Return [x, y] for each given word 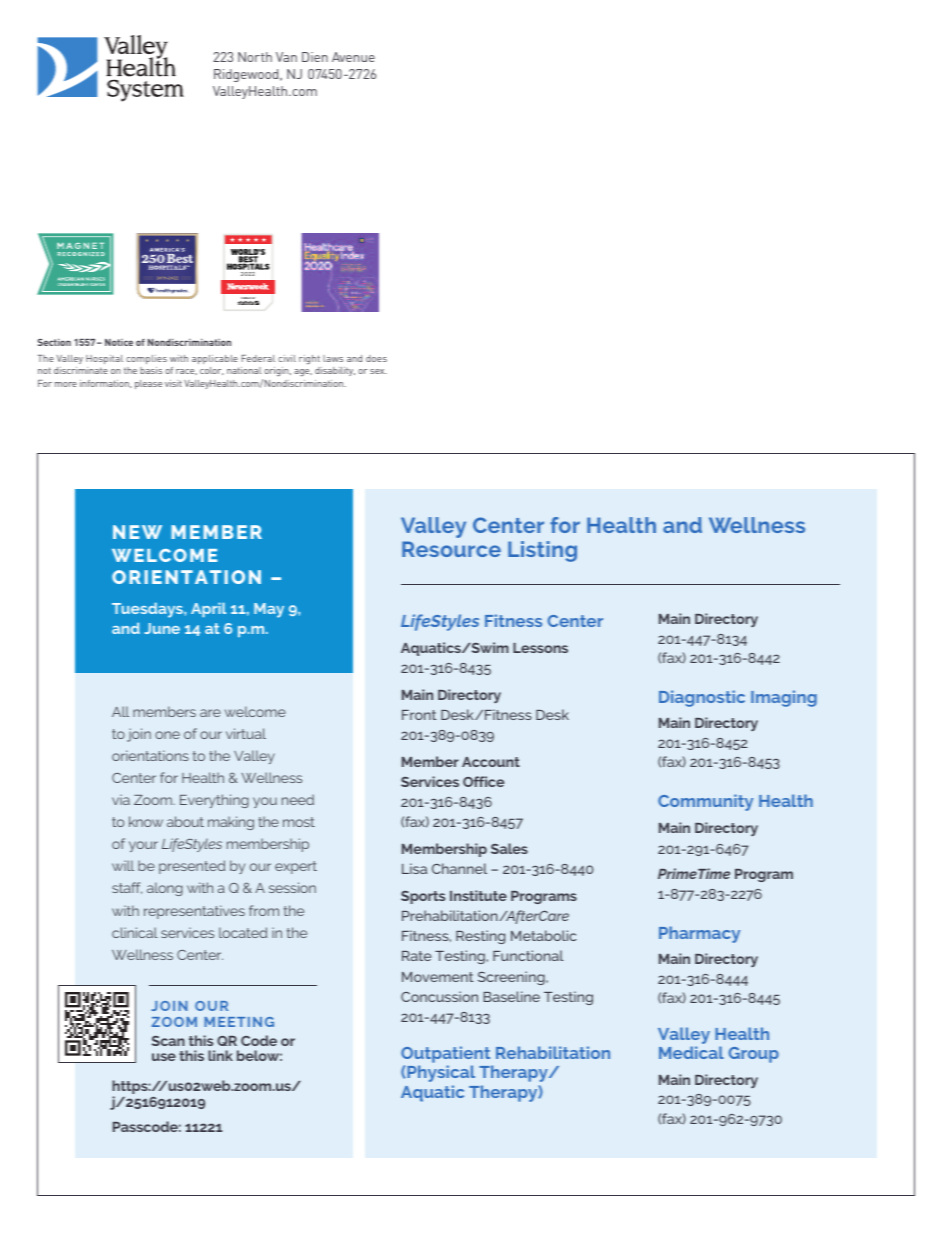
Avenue [353, 57]
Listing [542, 551]
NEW [137, 532]
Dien [315, 57]
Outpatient [445, 1054]
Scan [168, 1041]
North [255, 57]
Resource [451, 549]
